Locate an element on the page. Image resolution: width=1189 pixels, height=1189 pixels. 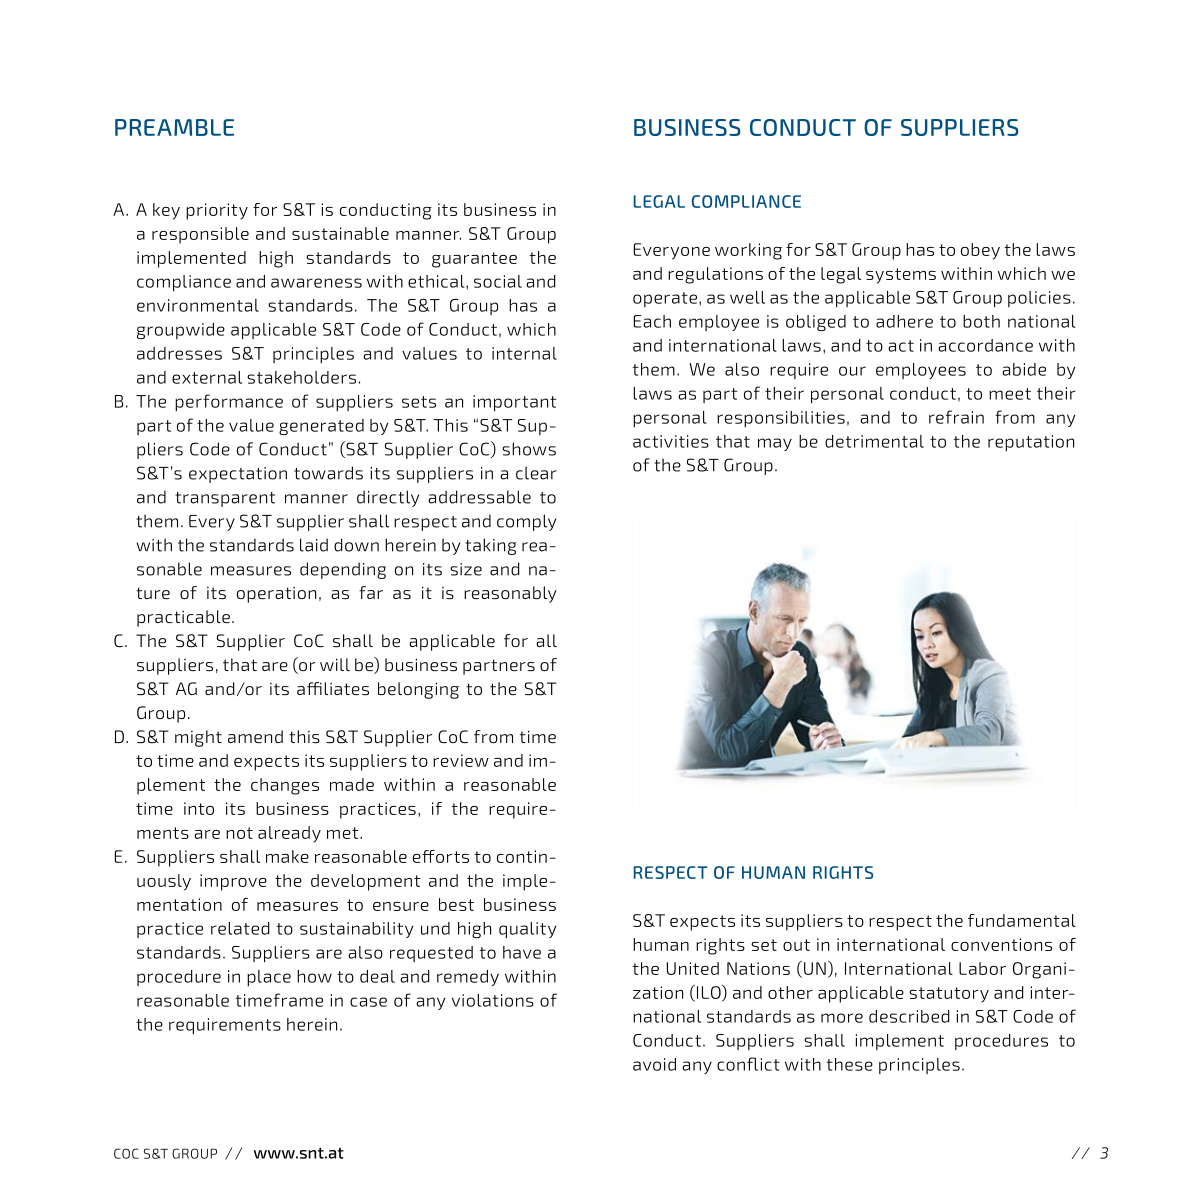
review is located at coordinates (461, 760).
